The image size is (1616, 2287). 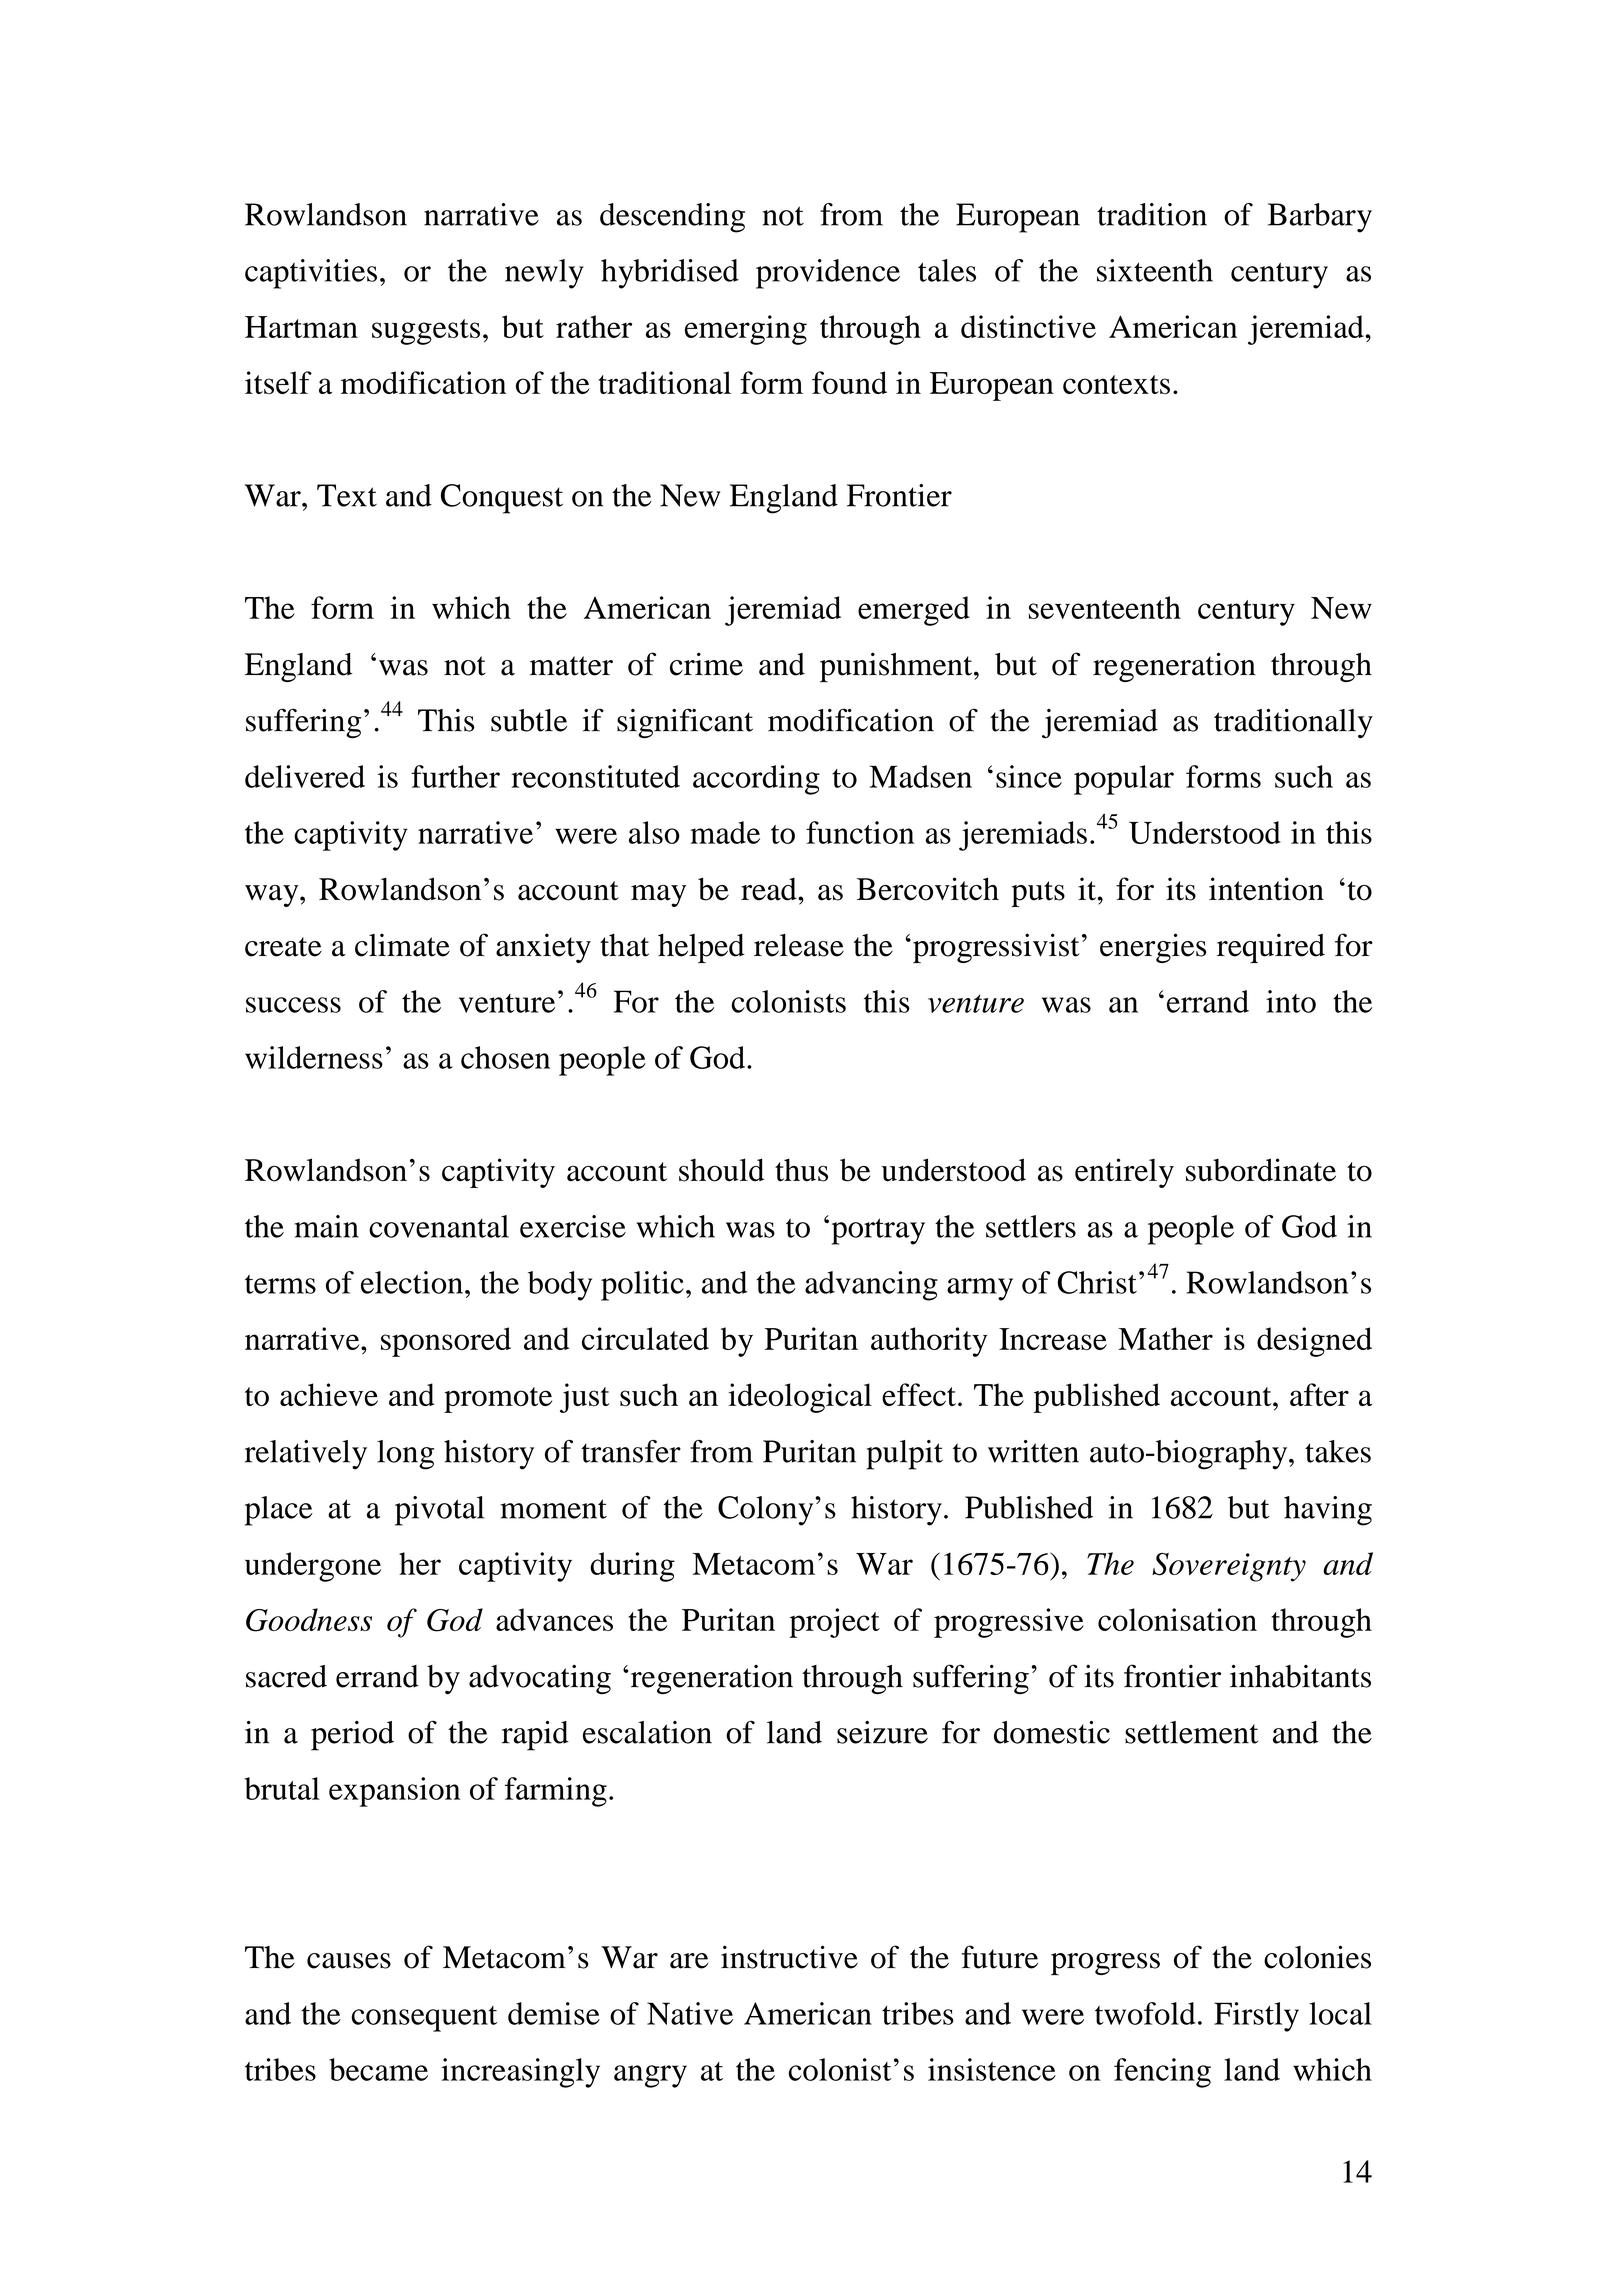 I want to click on period, so click(x=352, y=1736).
